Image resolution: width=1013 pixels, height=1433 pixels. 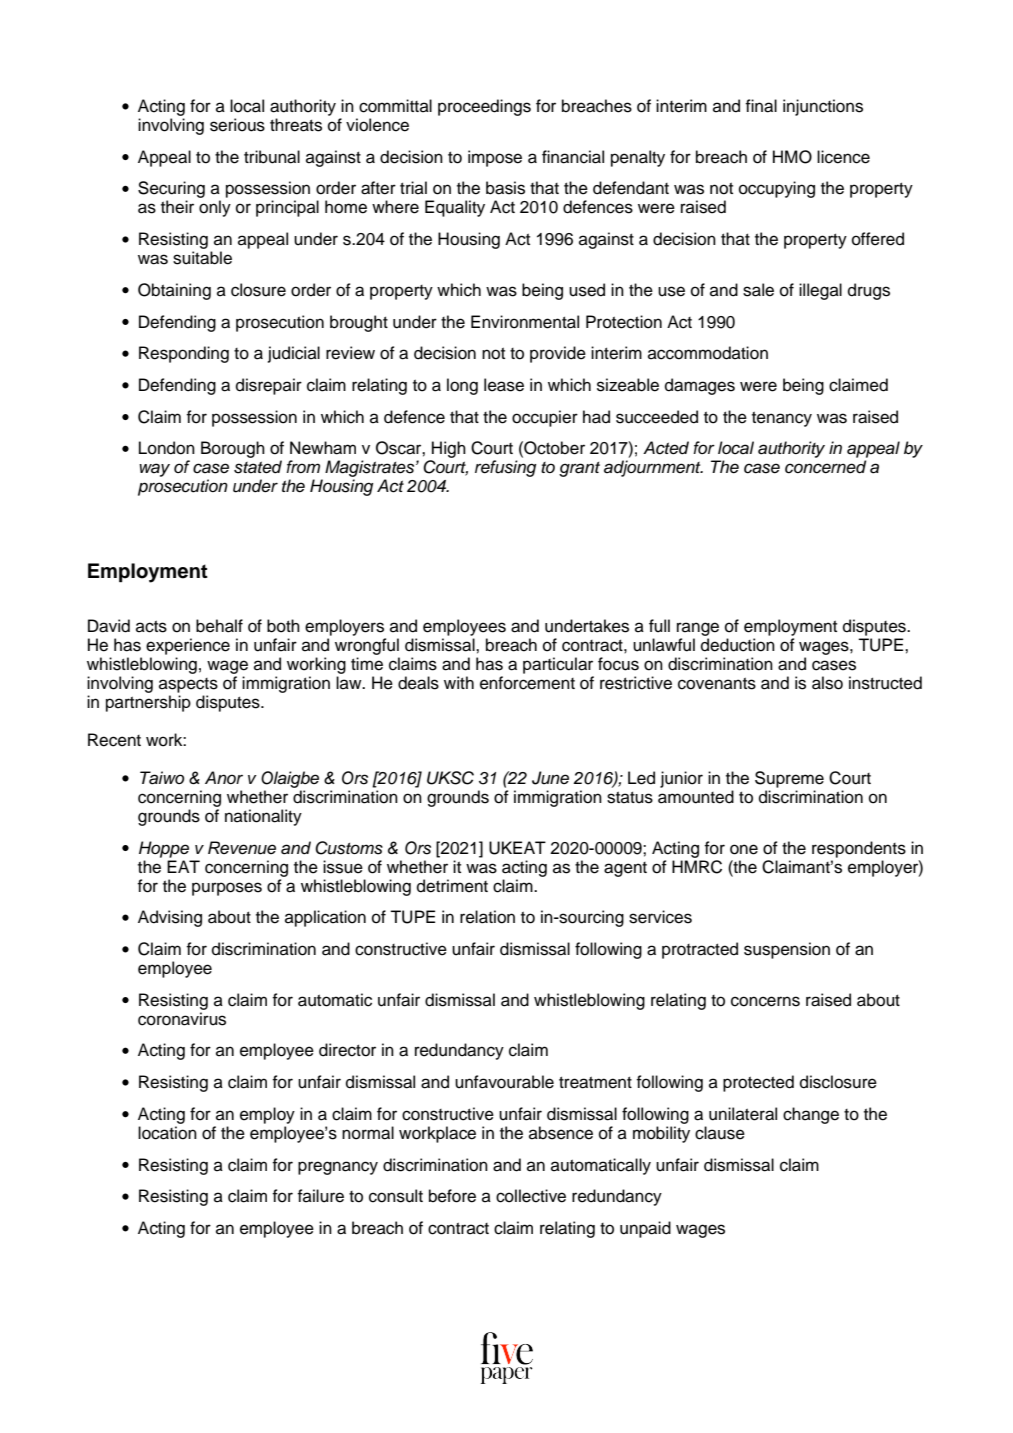 I want to click on enforcement, so click(x=527, y=683).
